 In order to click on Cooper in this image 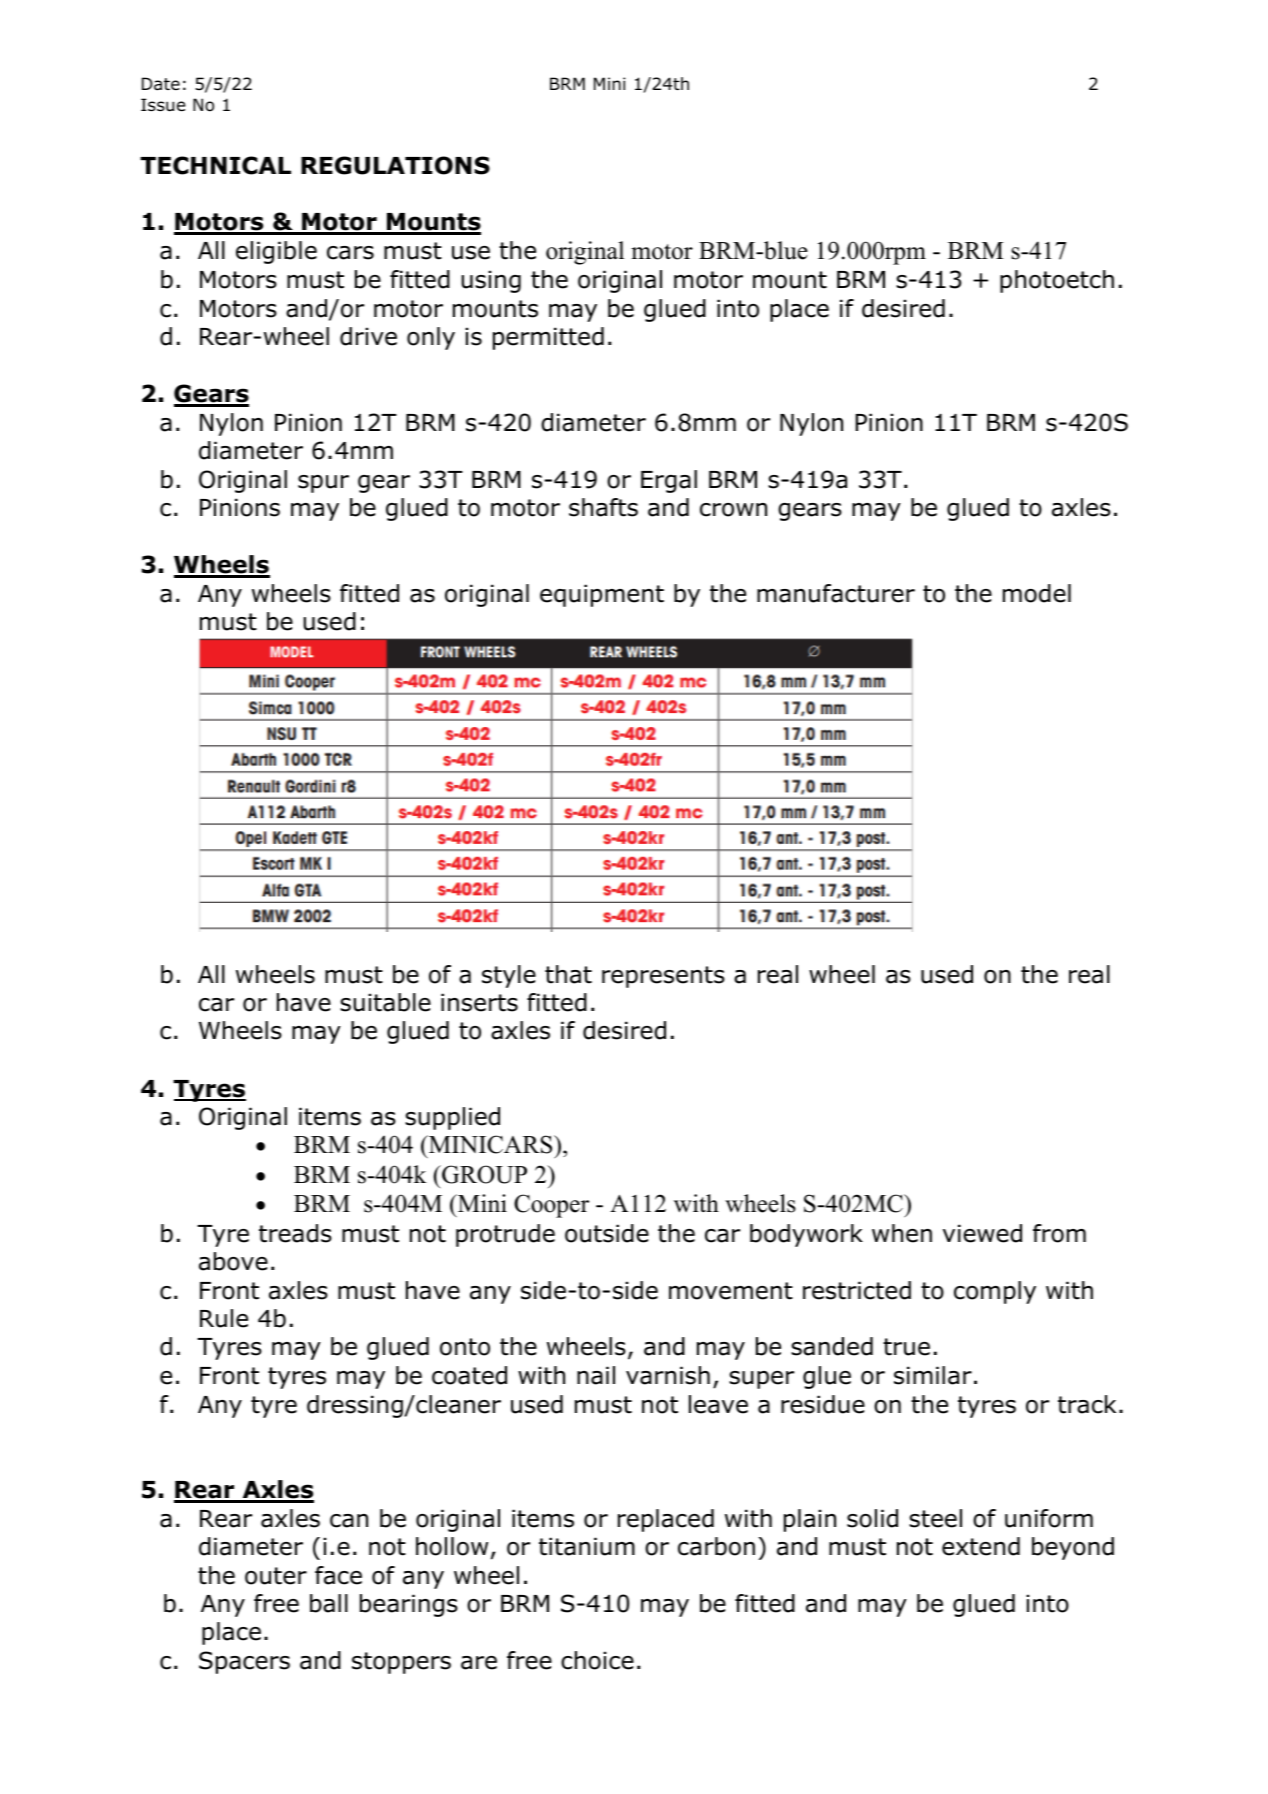, I will do `click(551, 1206)`.
